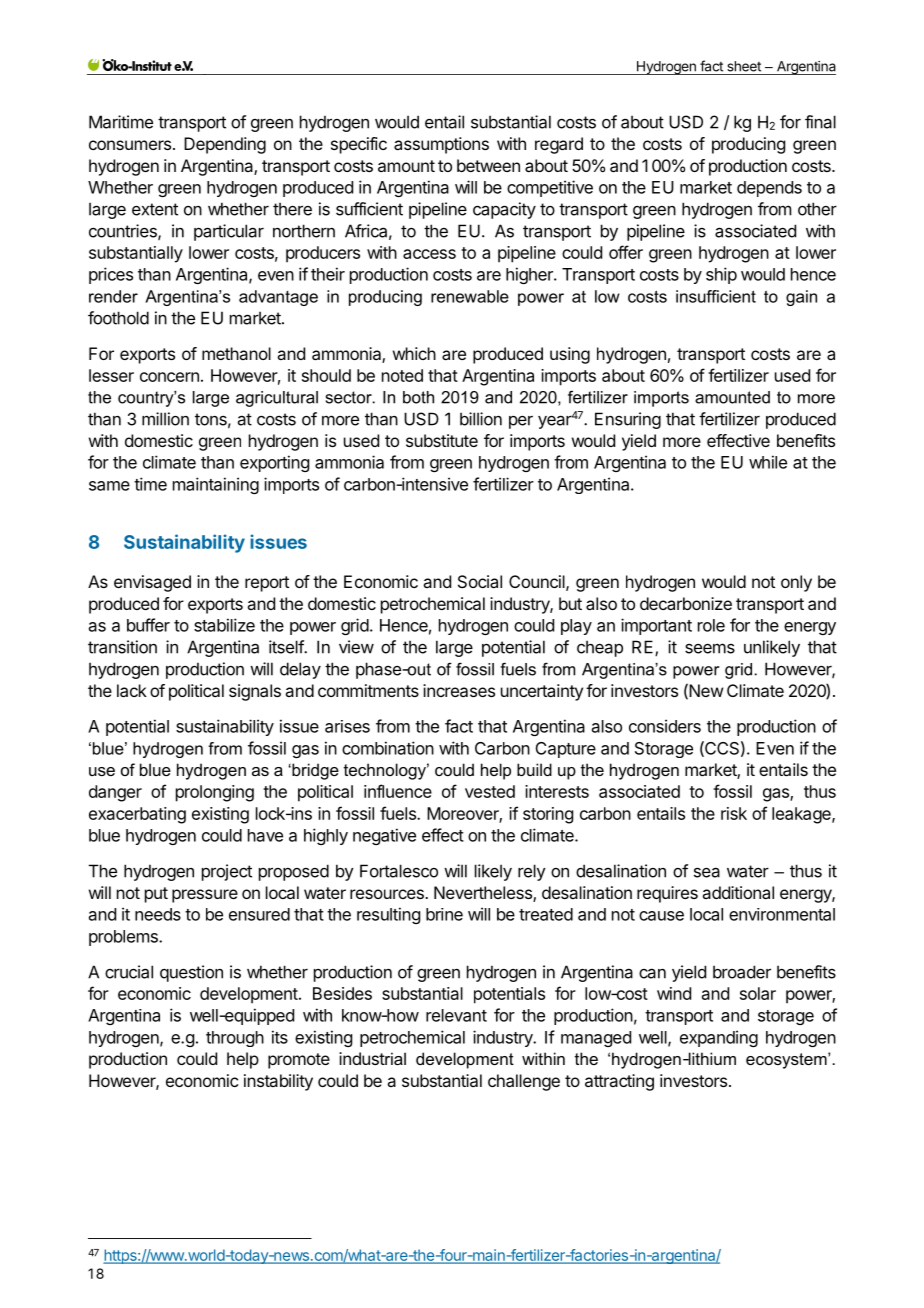  What do you see at coordinates (490, 791) in the document?
I see `vested` at bounding box center [490, 791].
